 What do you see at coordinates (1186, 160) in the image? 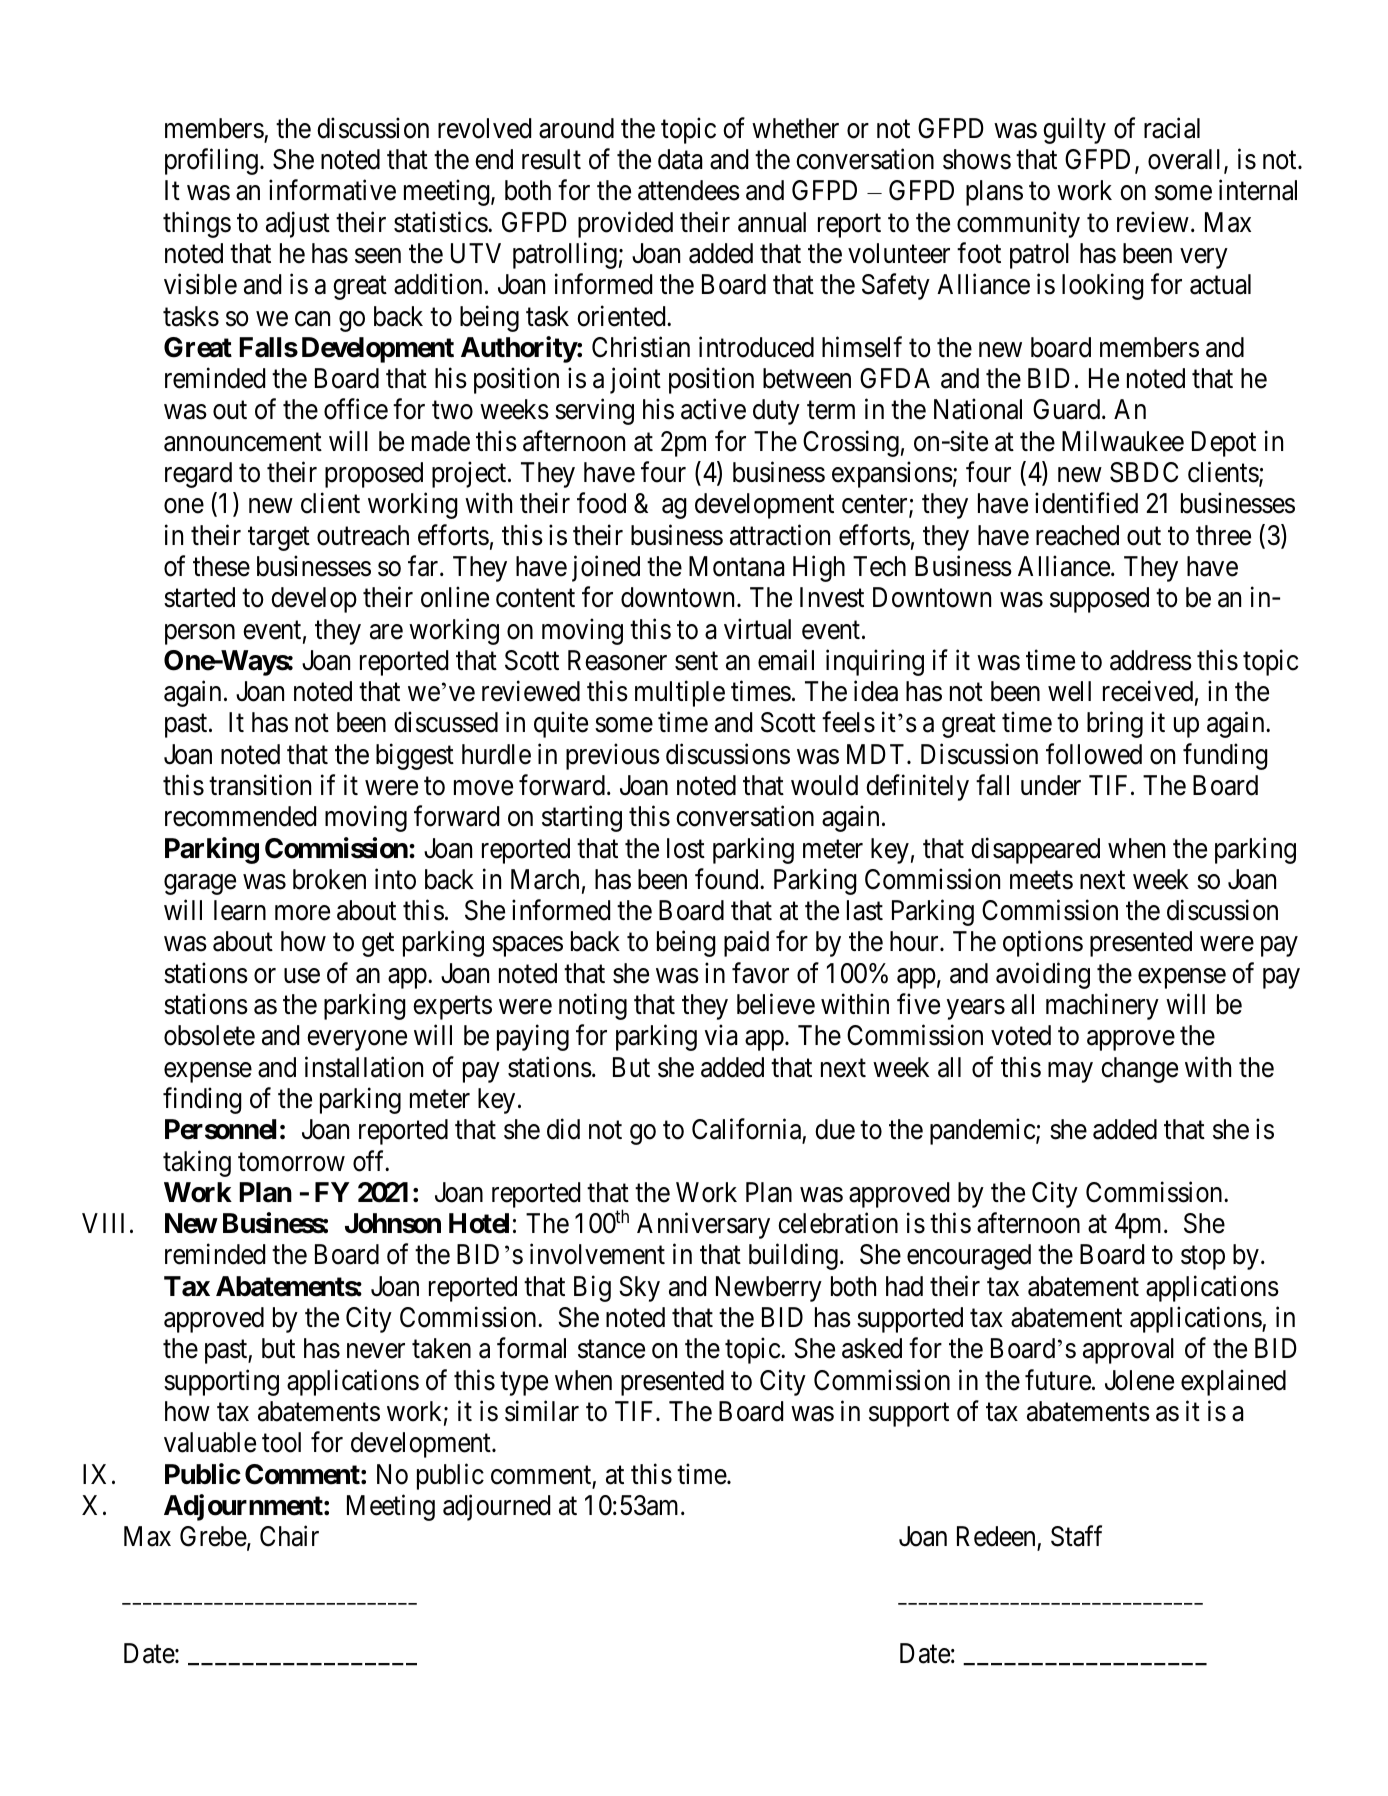
I see `overall` at bounding box center [1186, 160].
